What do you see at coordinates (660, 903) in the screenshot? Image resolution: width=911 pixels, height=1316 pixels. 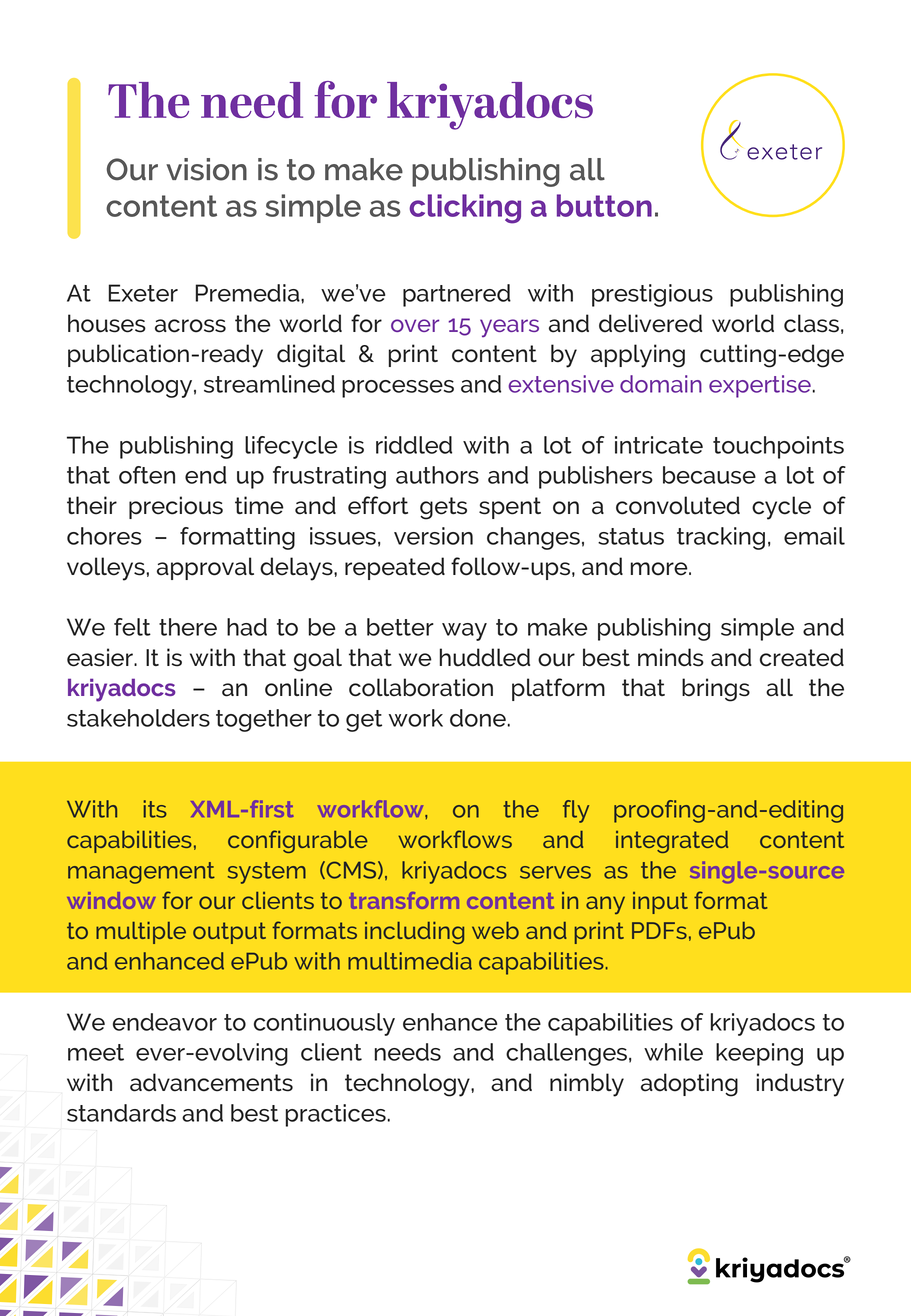 I see `input` at bounding box center [660, 903].
